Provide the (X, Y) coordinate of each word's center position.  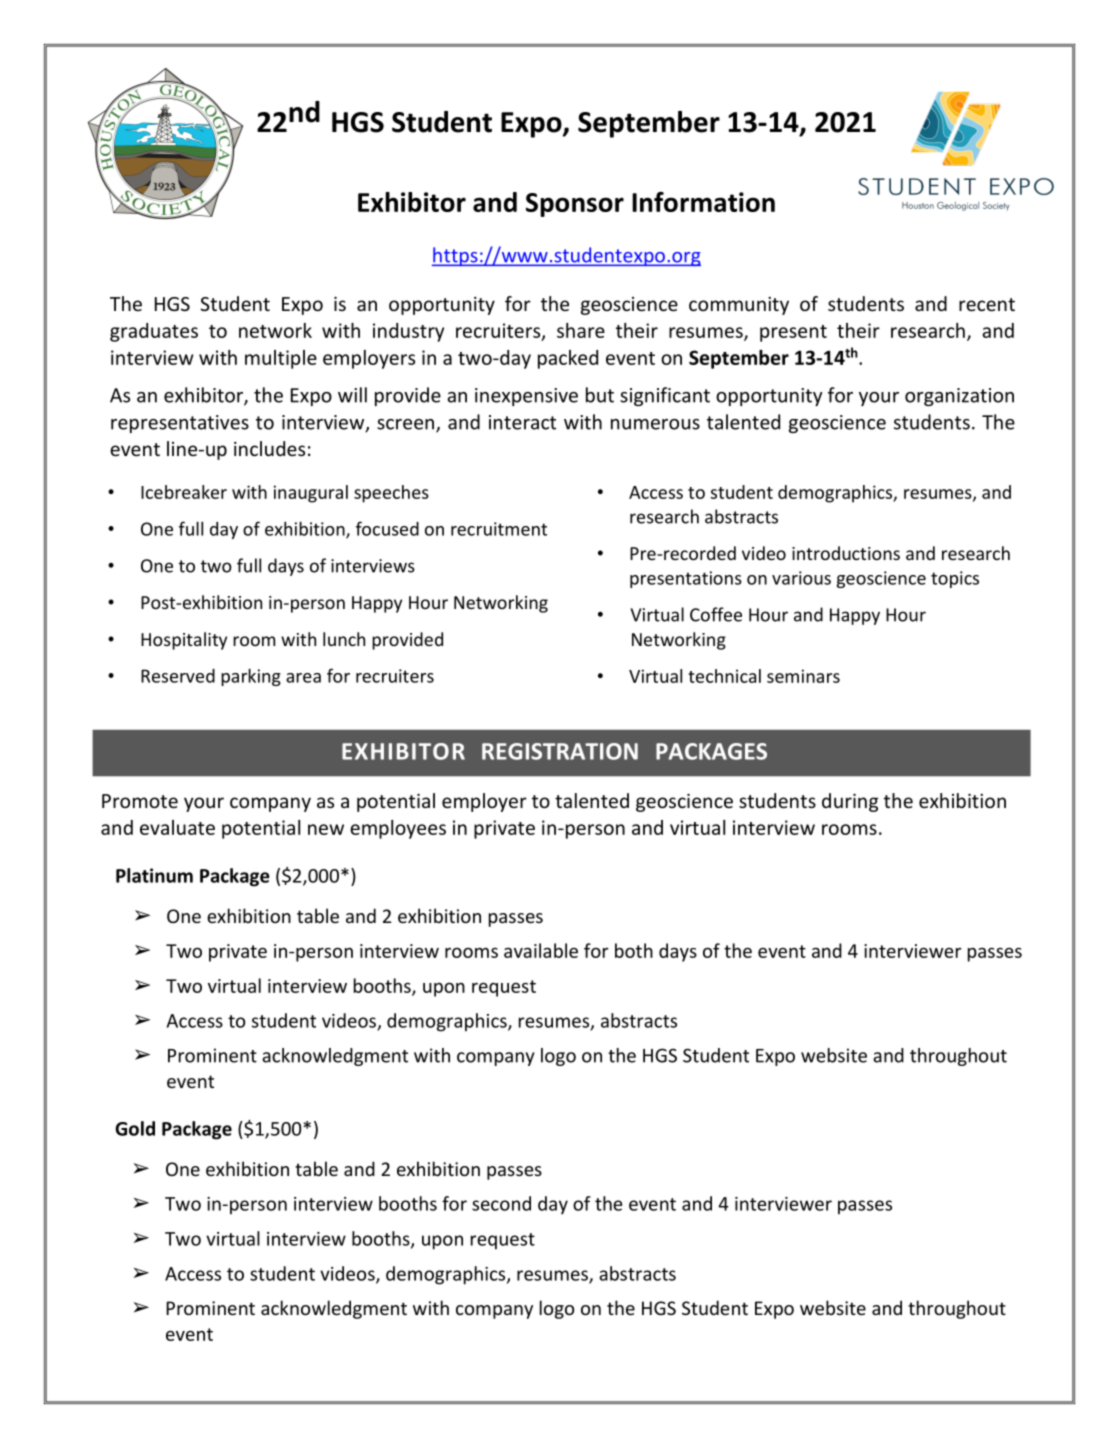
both (634, 950)
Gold (135, 1128)
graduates (154, 332)
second (501, 1203)
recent (987, 304)
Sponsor (575, 205)
